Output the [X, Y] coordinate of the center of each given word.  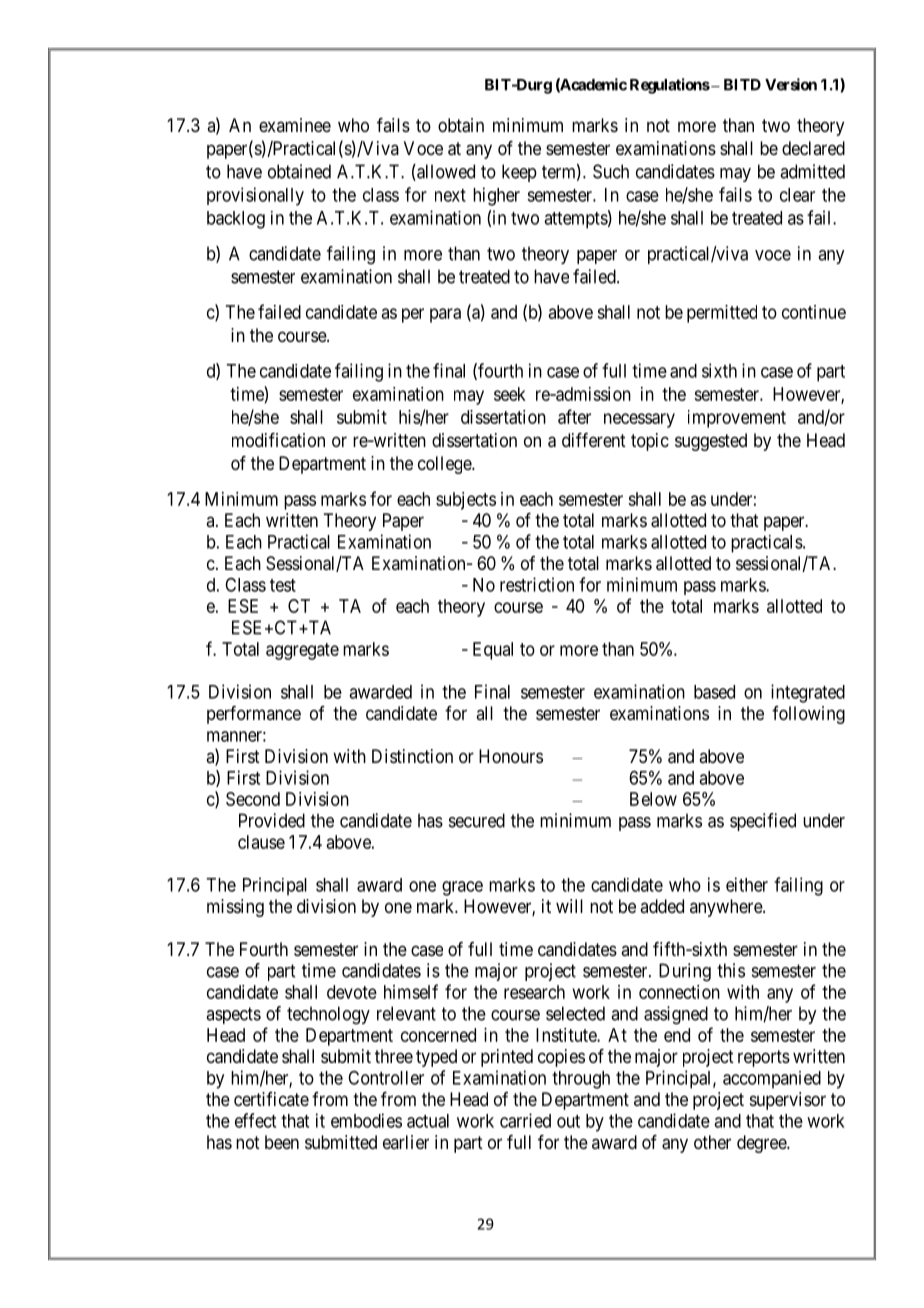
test [283, 585]
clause [261, 842]
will [569, 906]
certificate [271, 1099]
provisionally [255, 196]
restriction [537, 584]
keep [519, 173]
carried [525, 1120]
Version [791, 84]
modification [278, 440]
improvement [737, 419]
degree [762, 1144]
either [747, 884]
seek [510, 394]
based [714, 692]
